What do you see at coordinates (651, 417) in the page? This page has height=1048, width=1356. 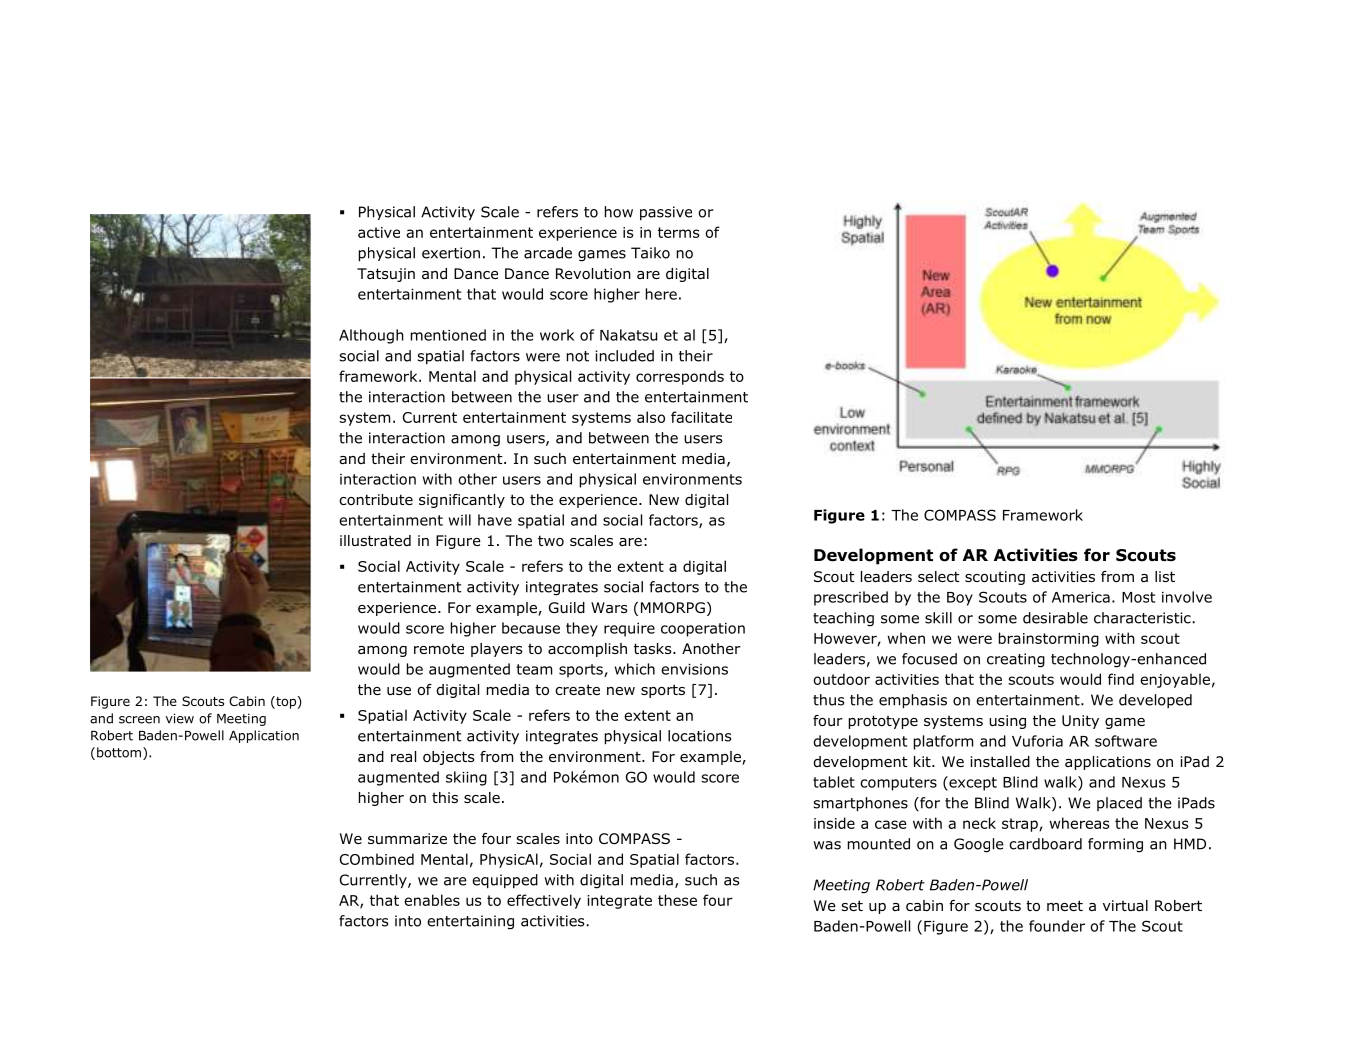 I see `also` at bounding box center [651, 417].
